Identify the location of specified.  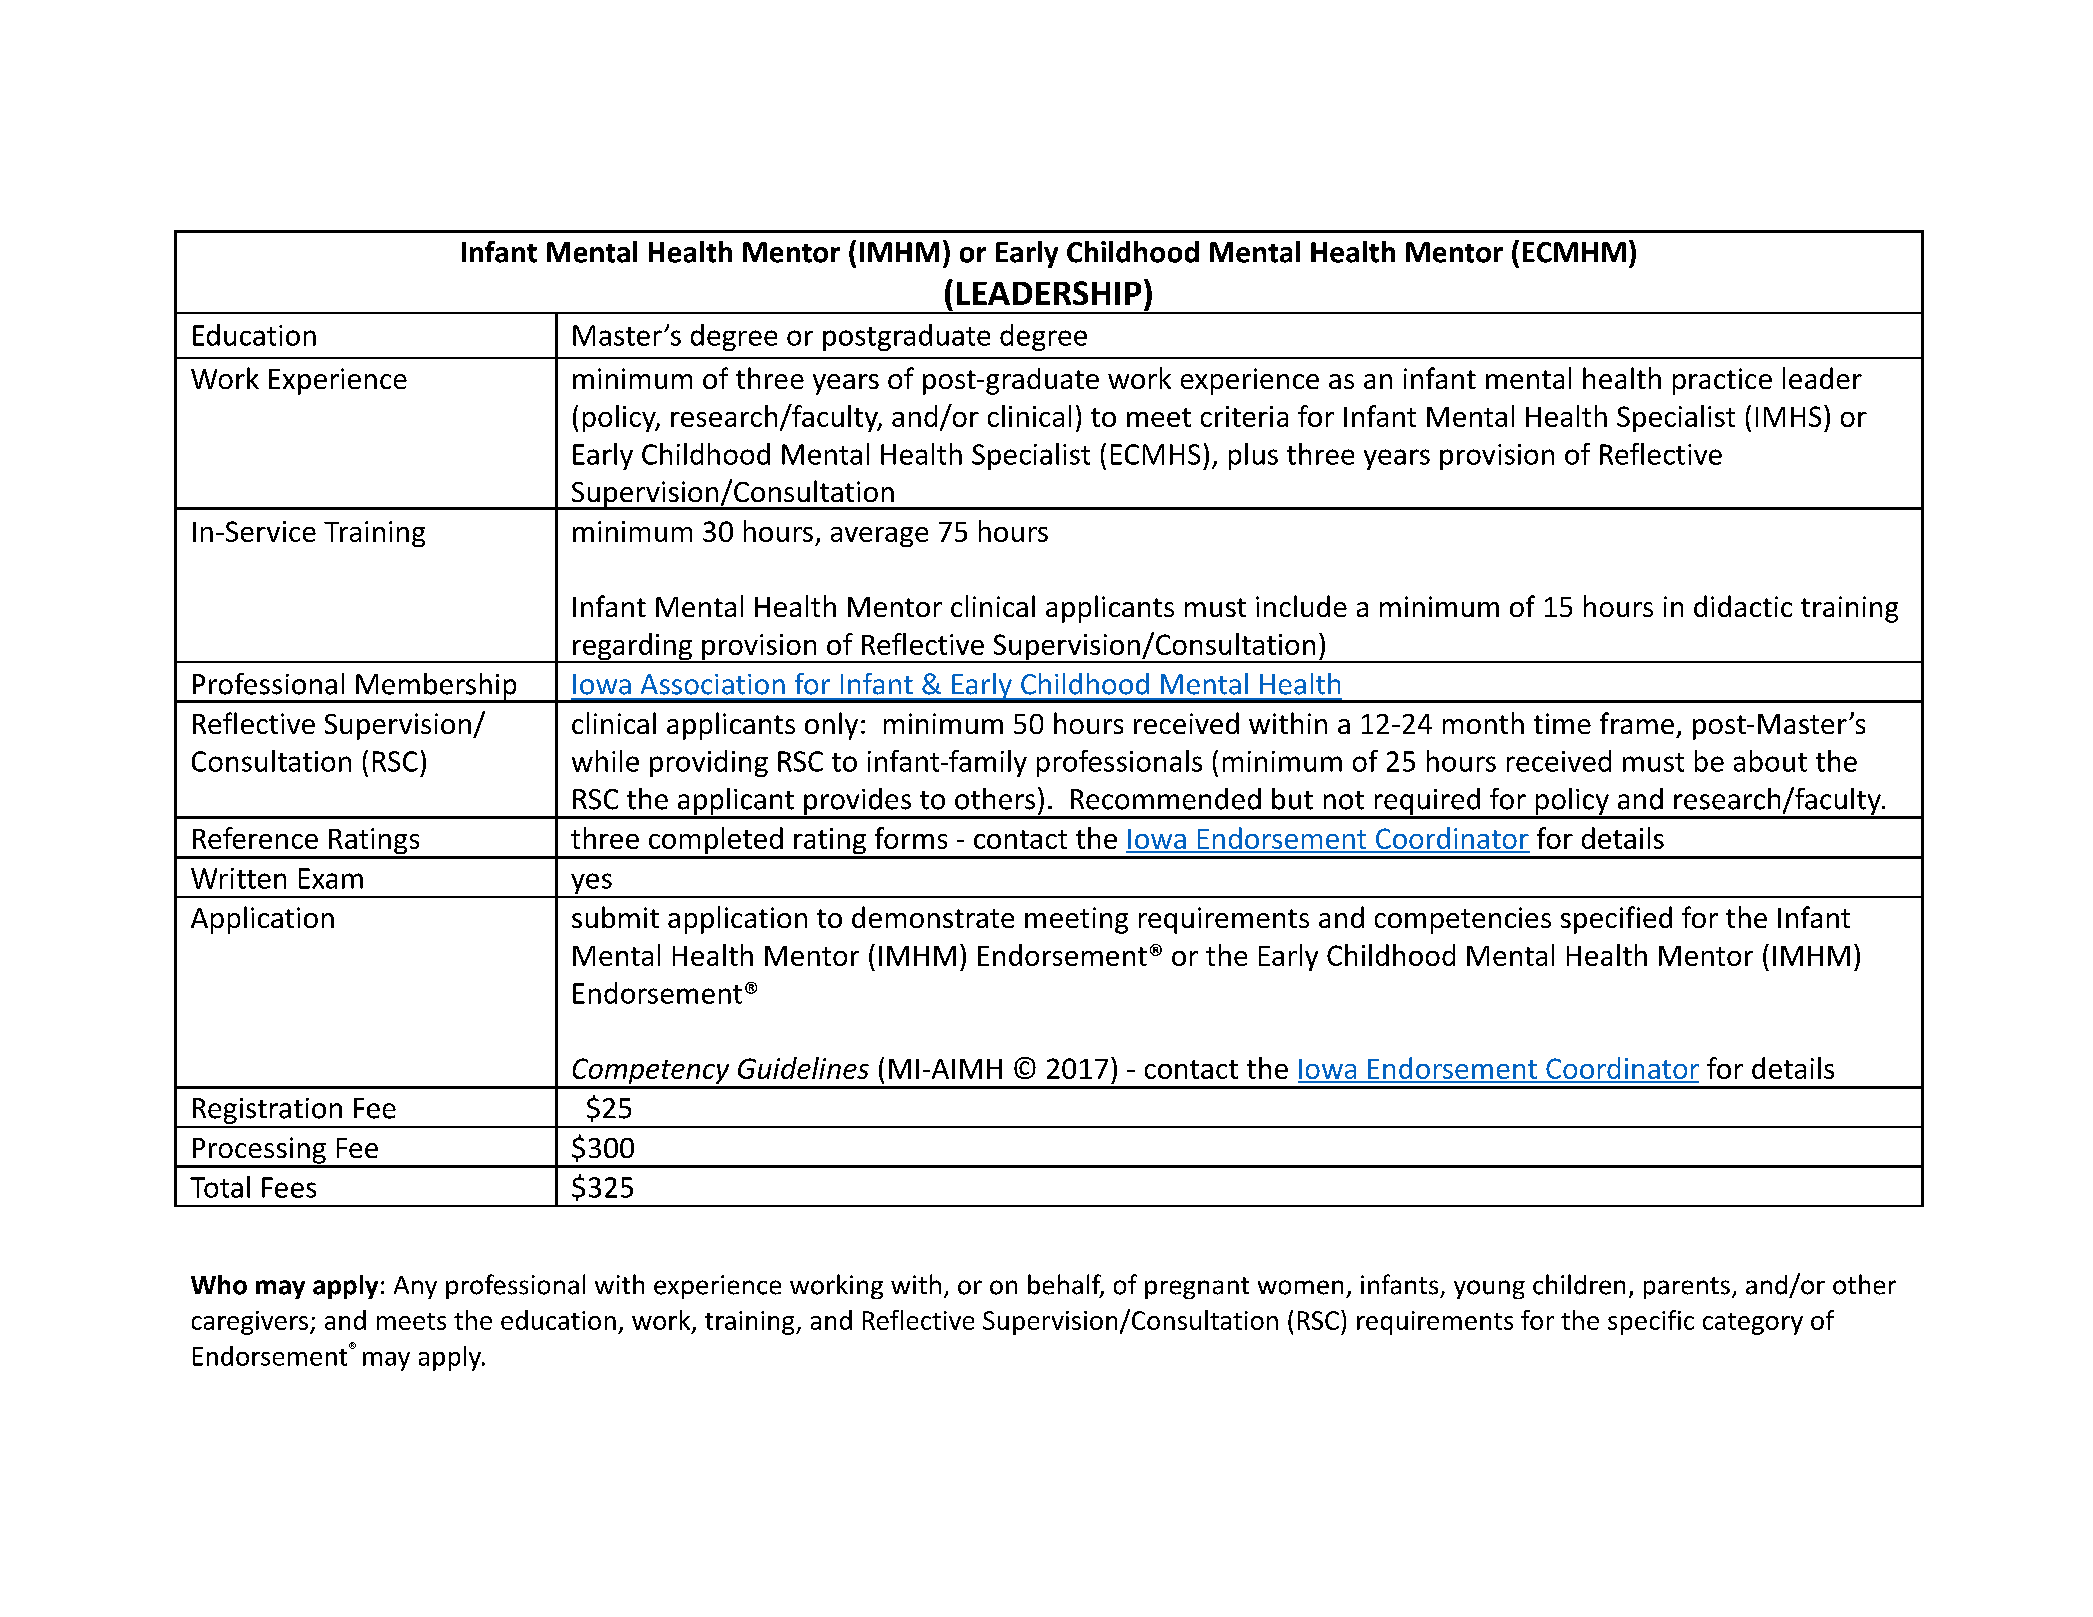
(1616, 920).
